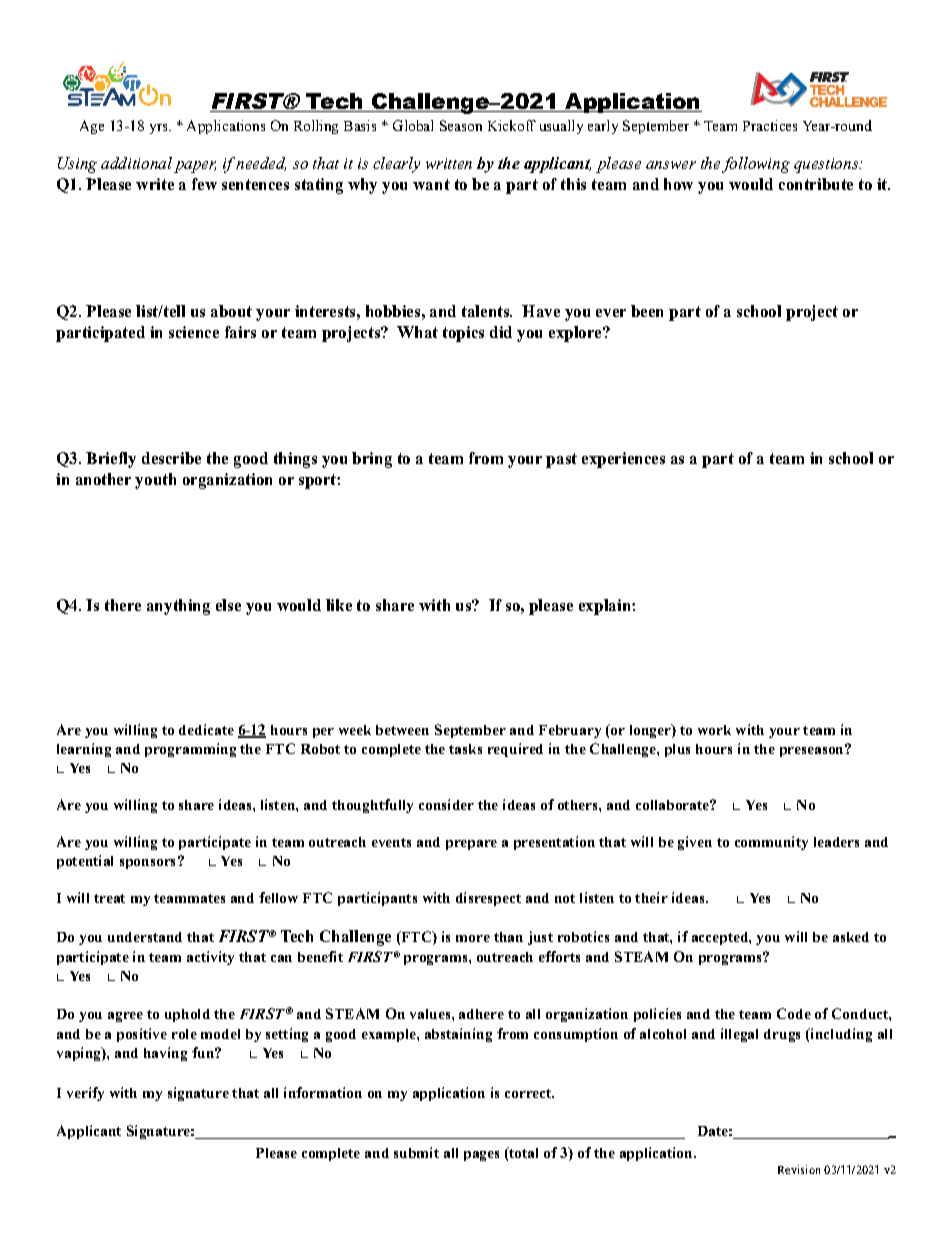  Describe the element at coordinates (481, 1156) in the image. I see `pages` at that location.
